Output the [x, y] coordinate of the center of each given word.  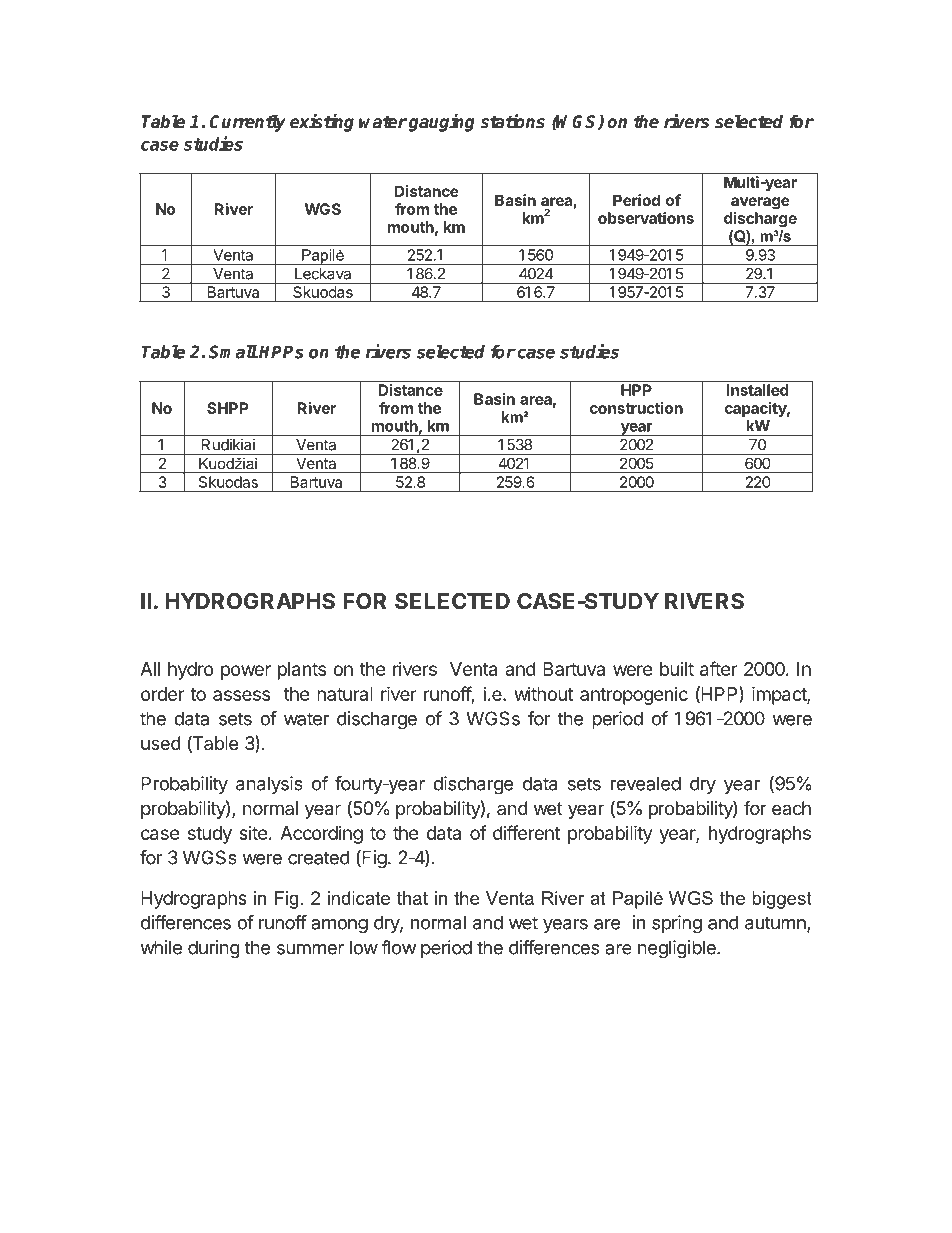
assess [241, 695]
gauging [441, 123]
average [760, 203]
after [719, 668]
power [246, 672]
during [214, 949]
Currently [248, 123]
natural [345, 694]
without [543, 694]
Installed [757, 390]
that [412, 898]
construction [636, 408]
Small [233, 352]
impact [780, 695]
